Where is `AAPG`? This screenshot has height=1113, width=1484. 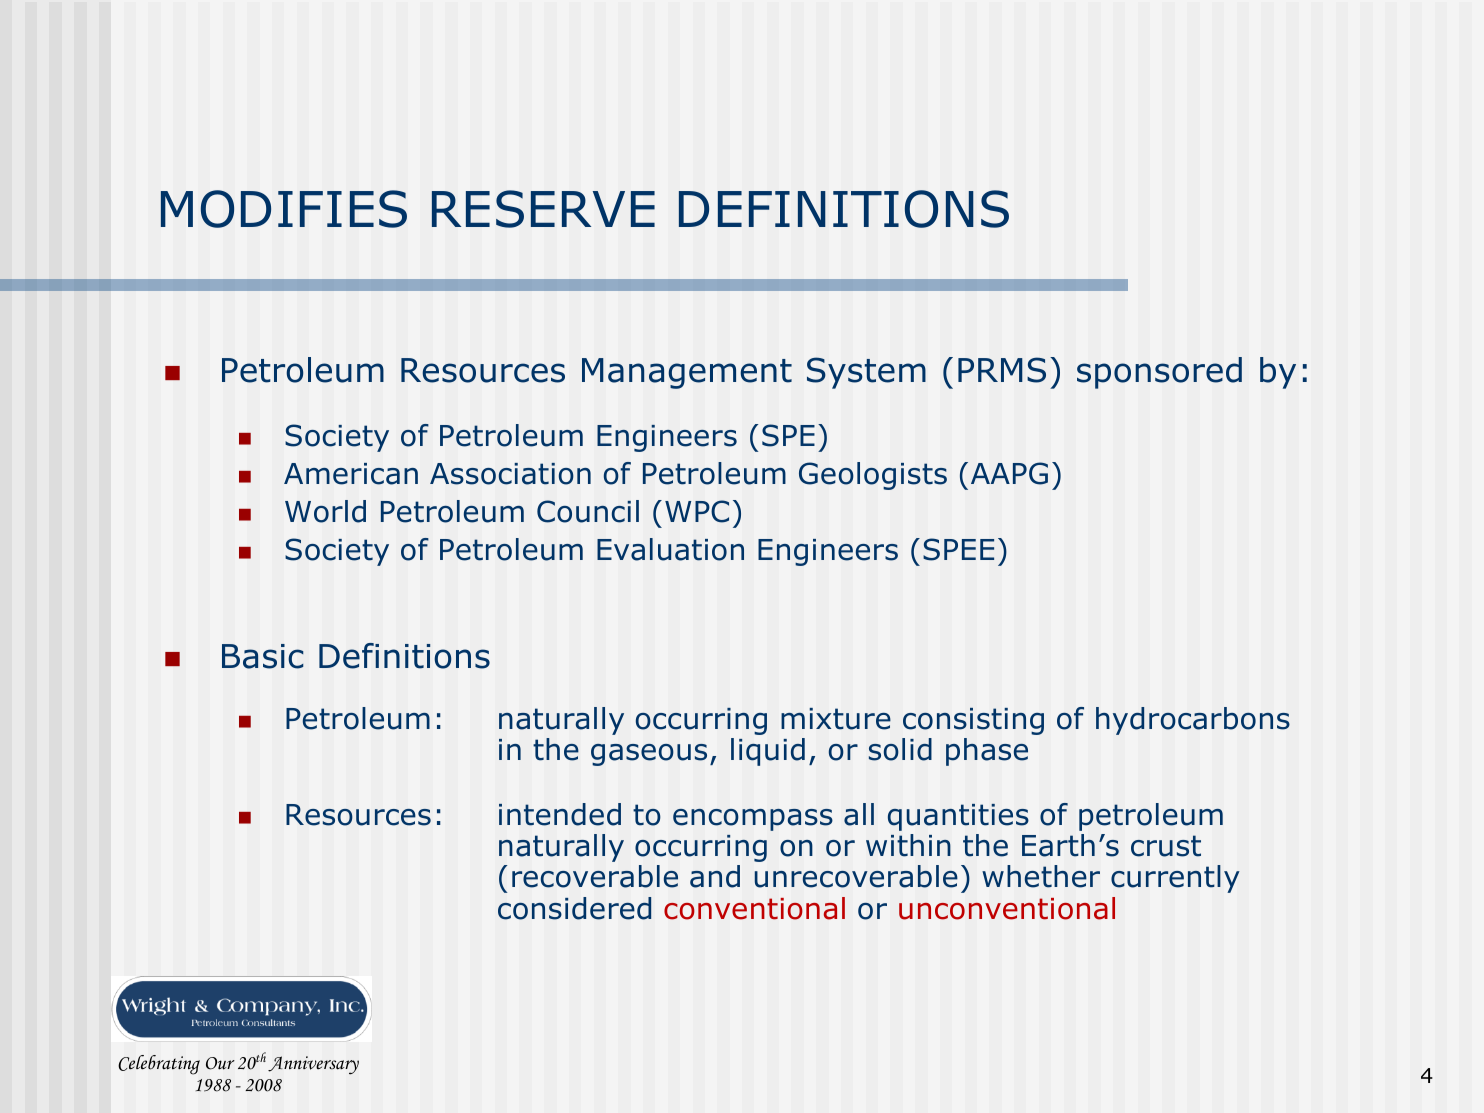
AAPG is located at coordinates (1009, 473).
